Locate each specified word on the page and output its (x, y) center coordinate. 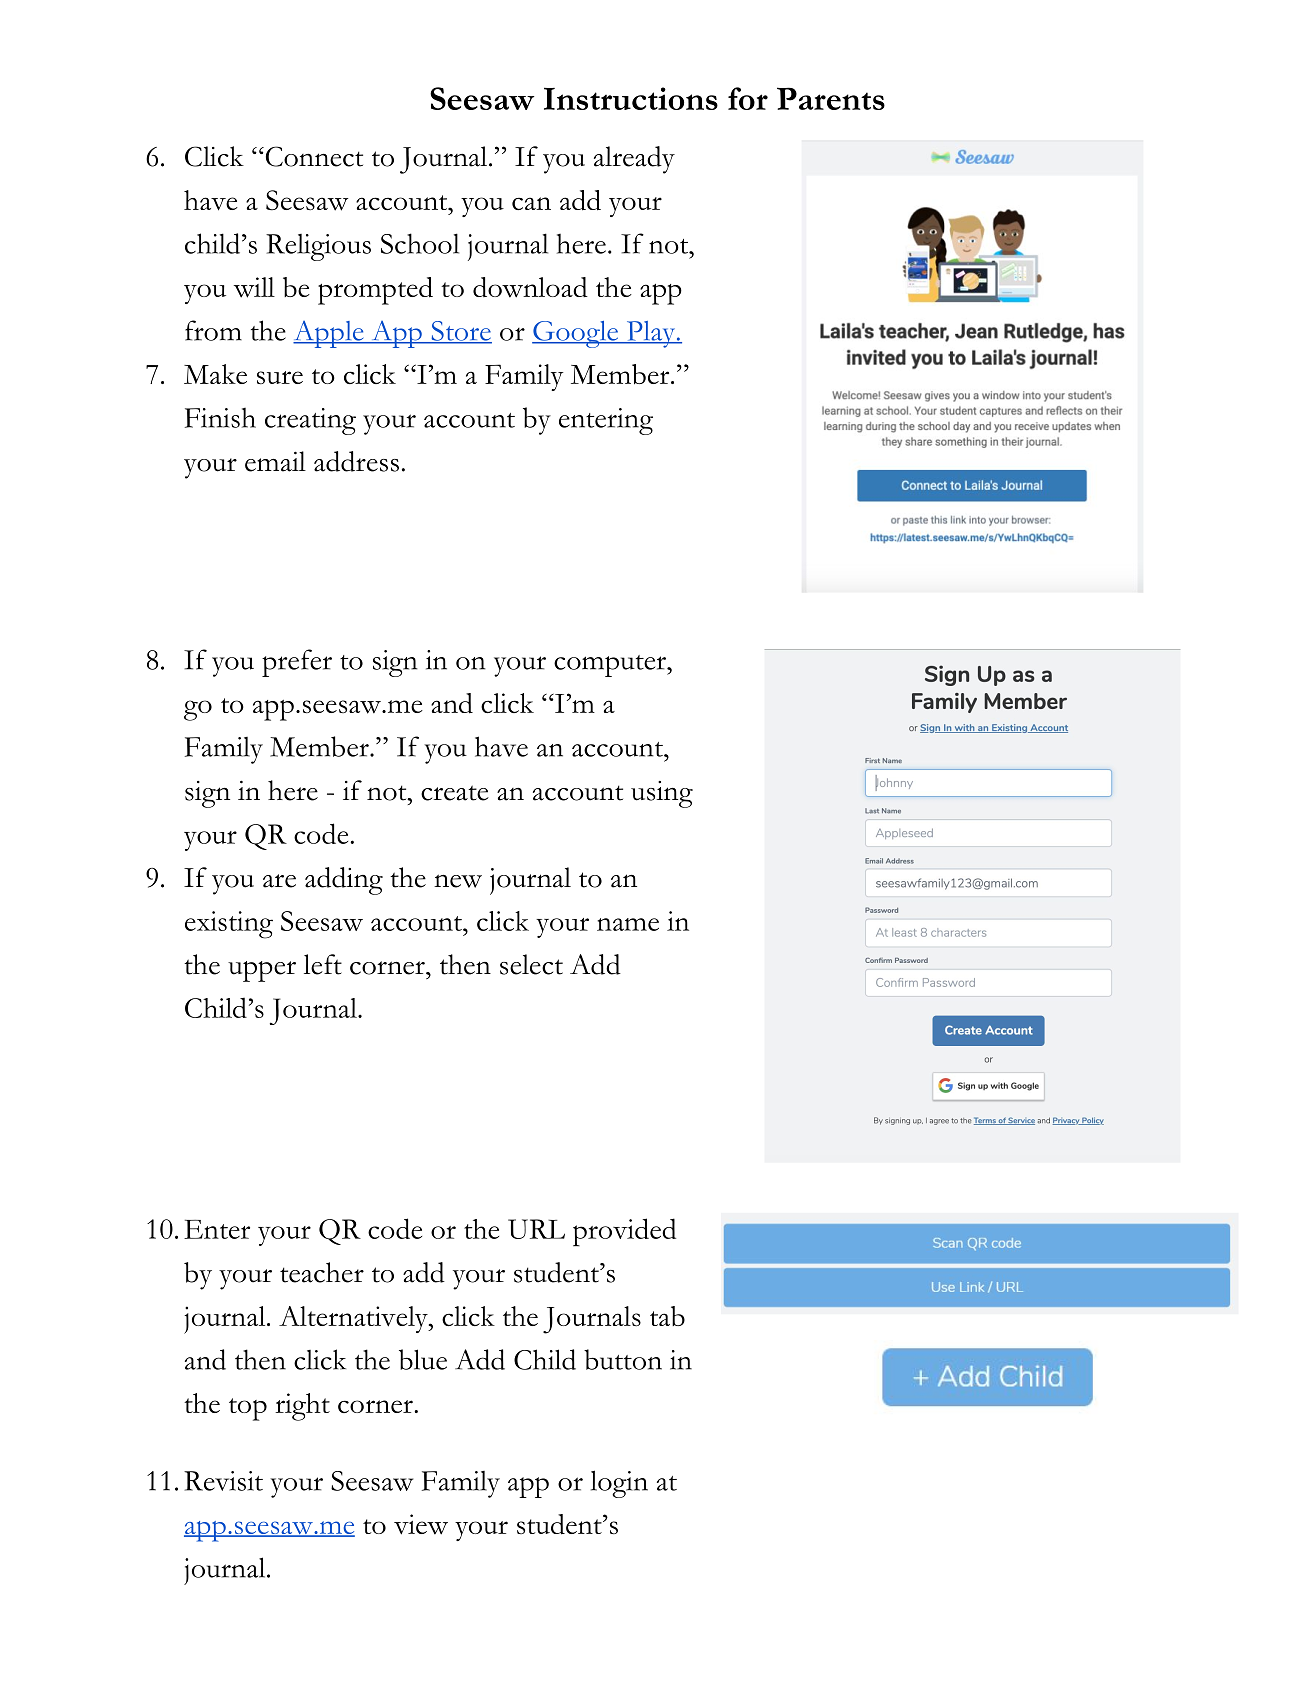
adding (344, 881)
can (531, 203)
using (662, 794)
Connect (313, 156)
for (748, 98)
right (302, 1407)
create (455, 793)
